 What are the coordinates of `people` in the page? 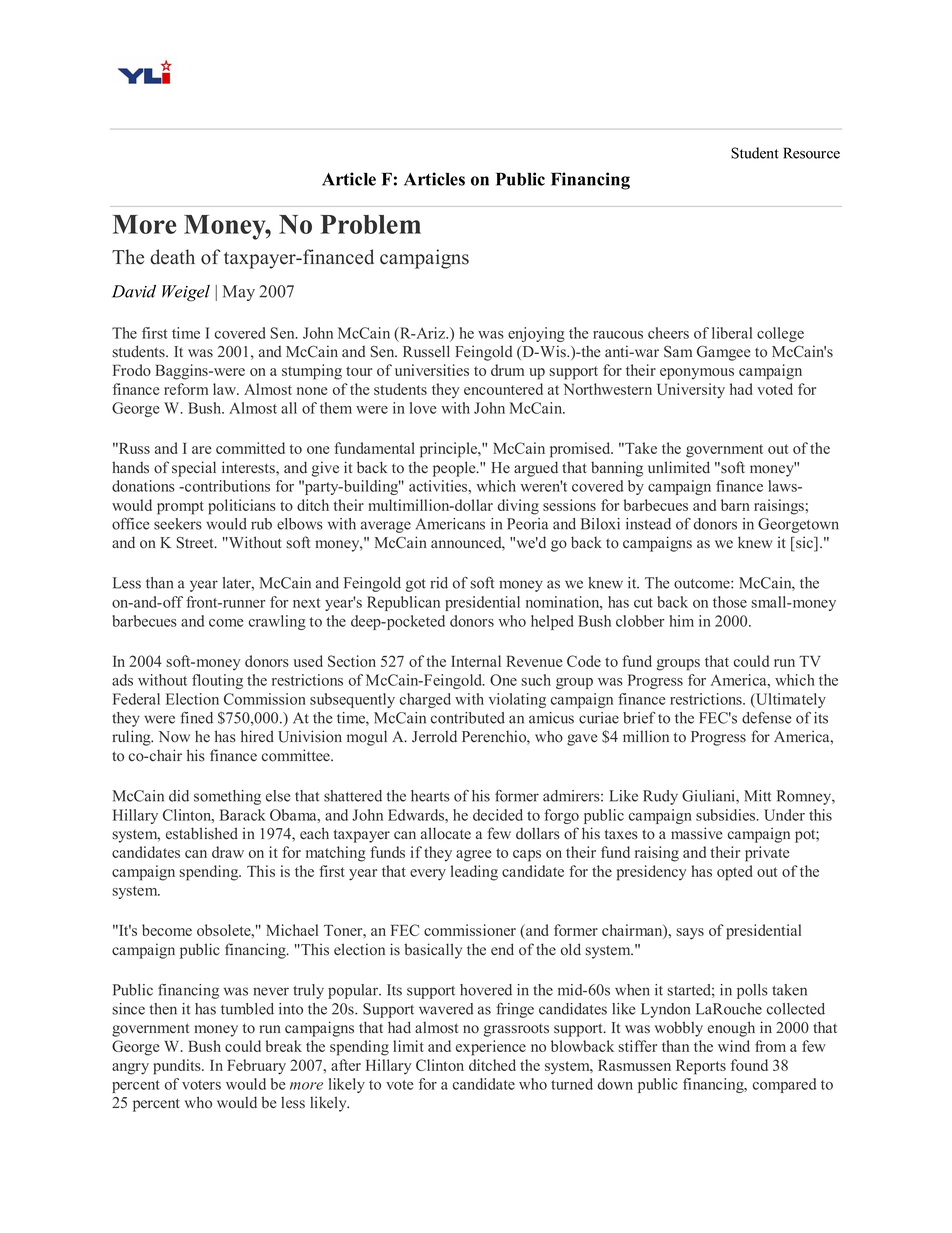 It's located at (455, 469).
